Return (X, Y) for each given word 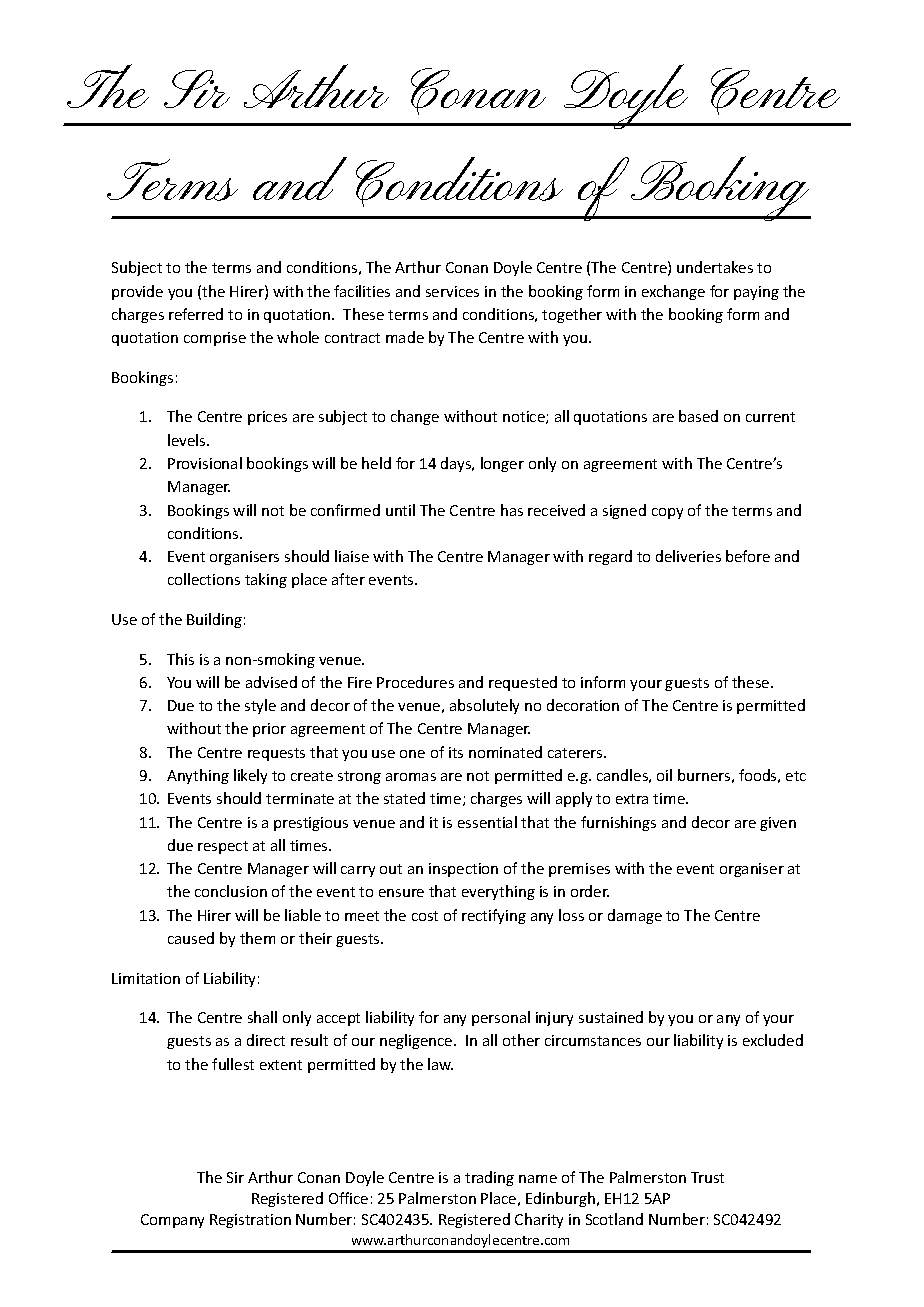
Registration (250, 1221)
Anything (198, 776)
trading (489, 1178)
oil (664, 775)
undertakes (715, 267)
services (452, 291)
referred (196, 314)
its (456, 752)
